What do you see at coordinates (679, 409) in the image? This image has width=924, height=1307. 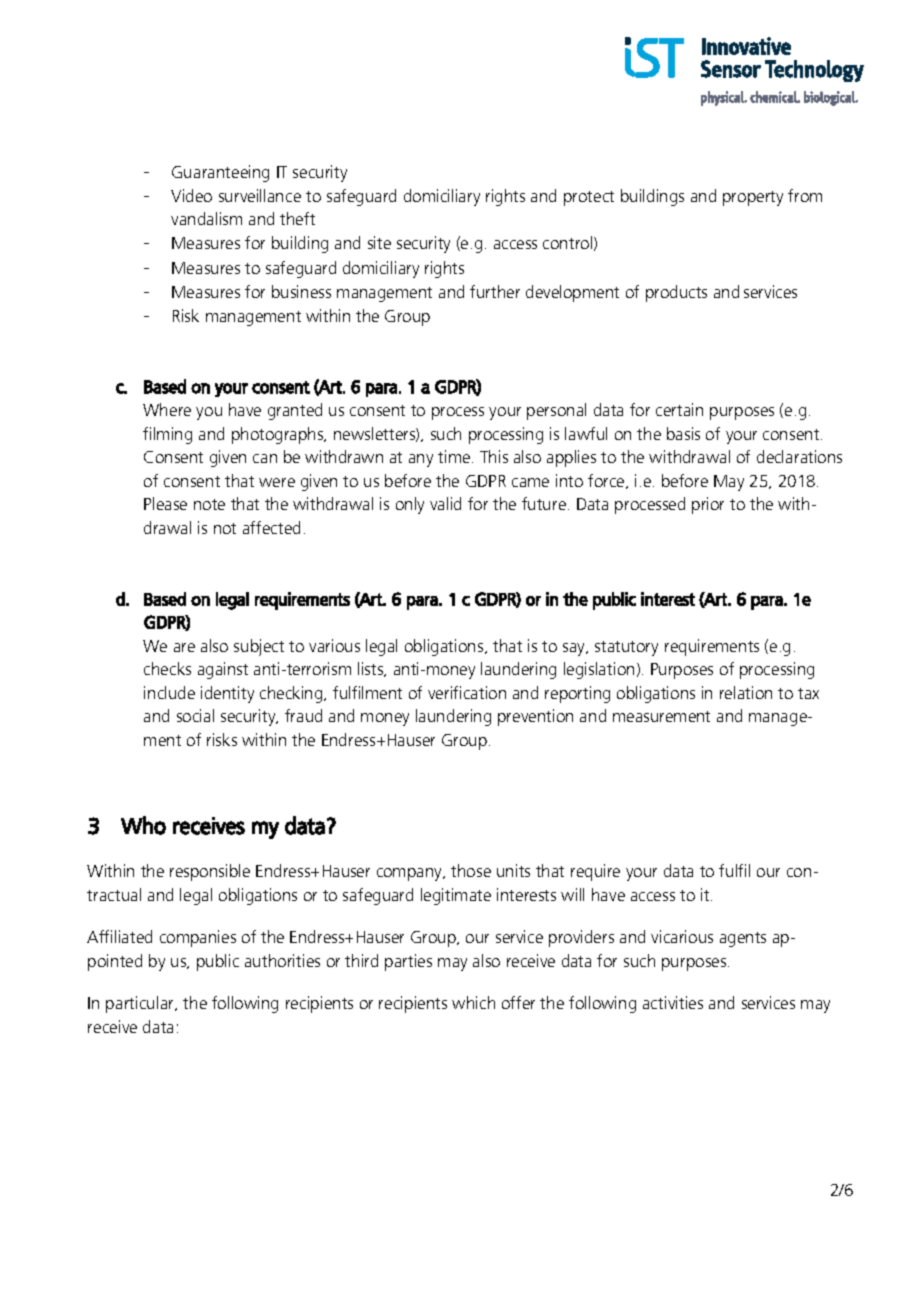 I see `certain` at bounding box center [679, 409].
